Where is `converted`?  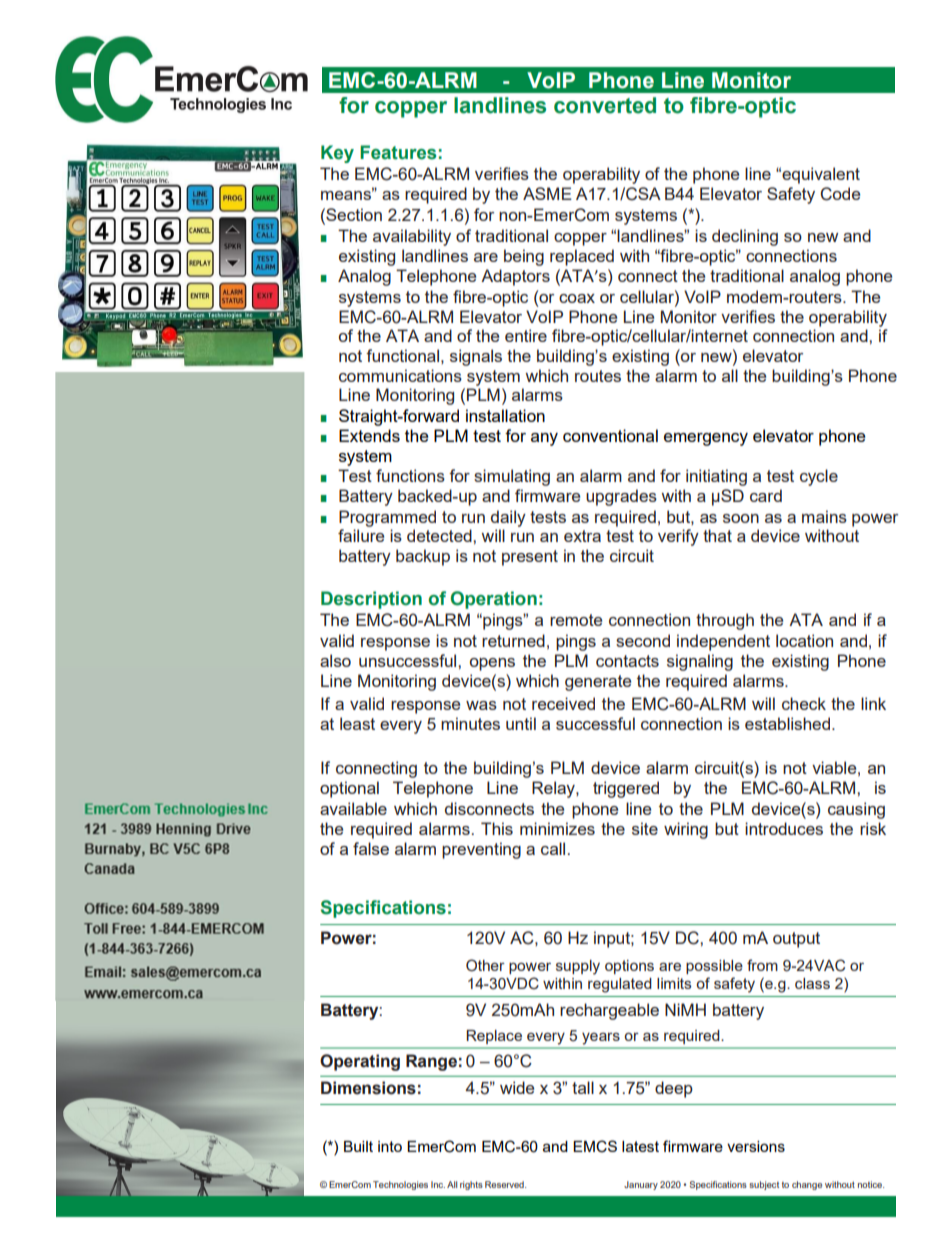
converted is located at coordinates (605, 105).
